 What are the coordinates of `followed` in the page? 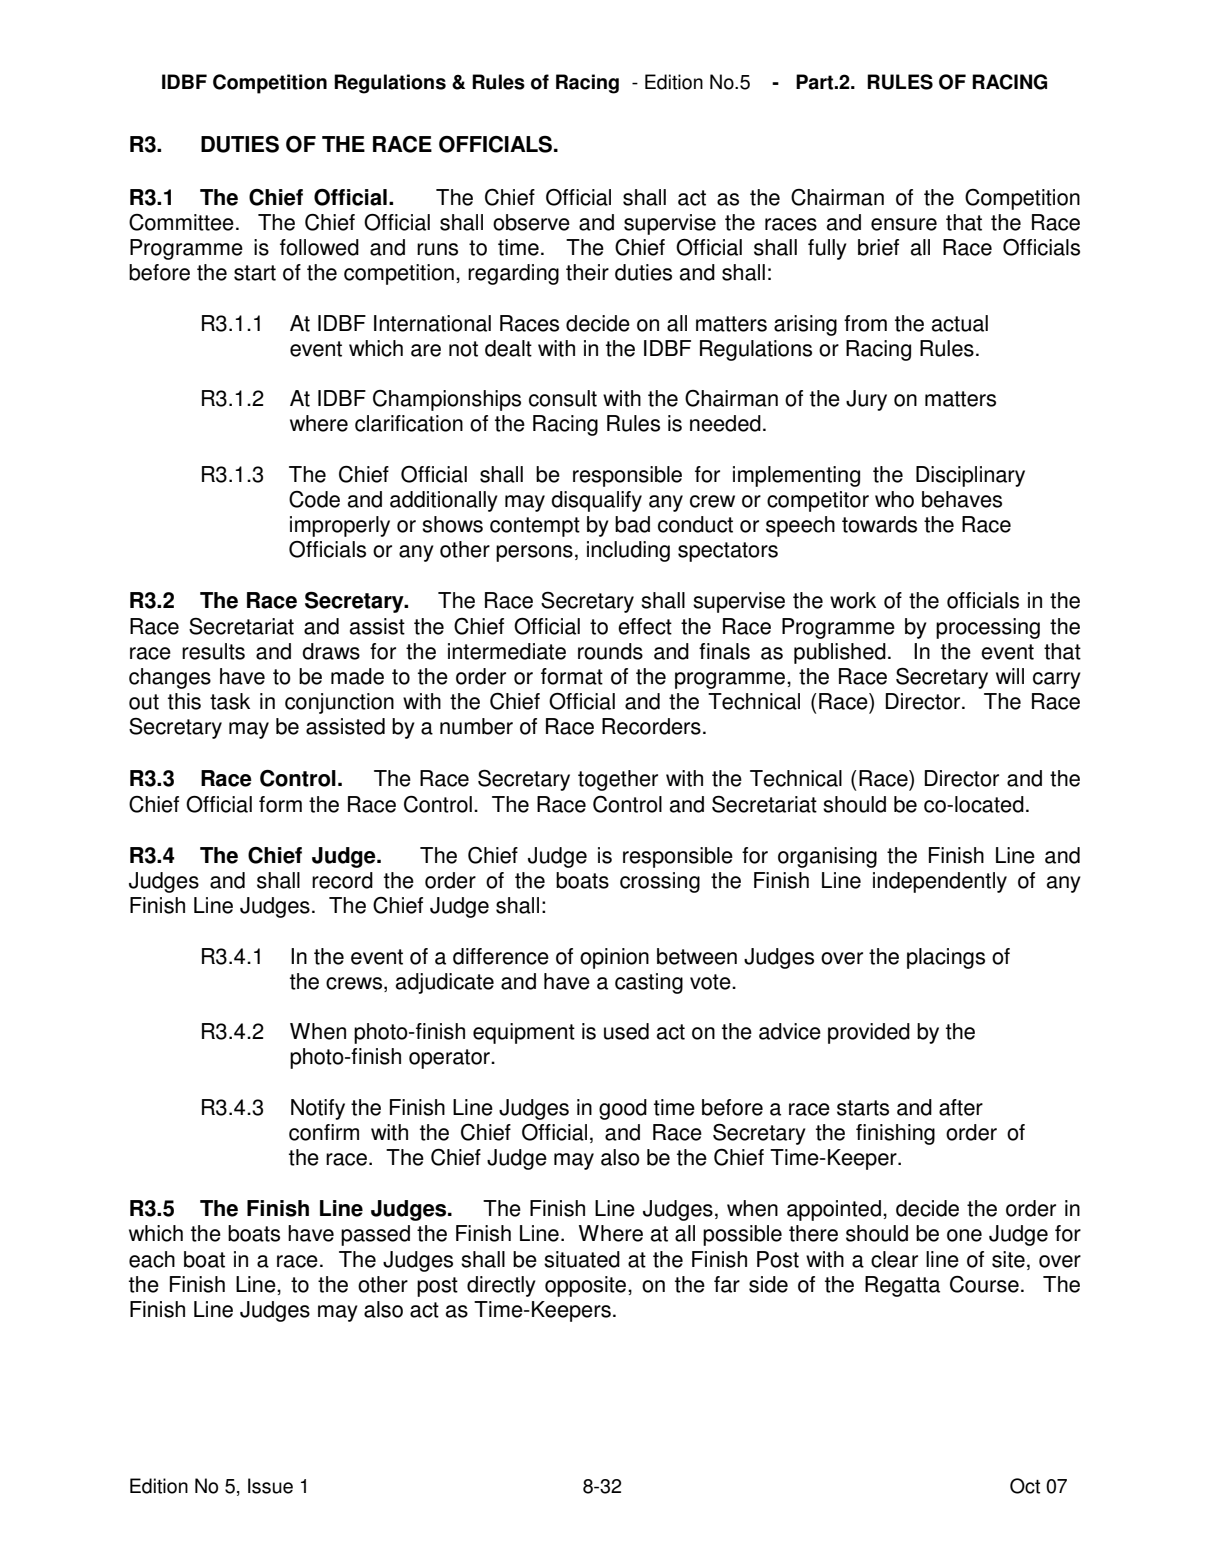 It's located at (319, 247).
